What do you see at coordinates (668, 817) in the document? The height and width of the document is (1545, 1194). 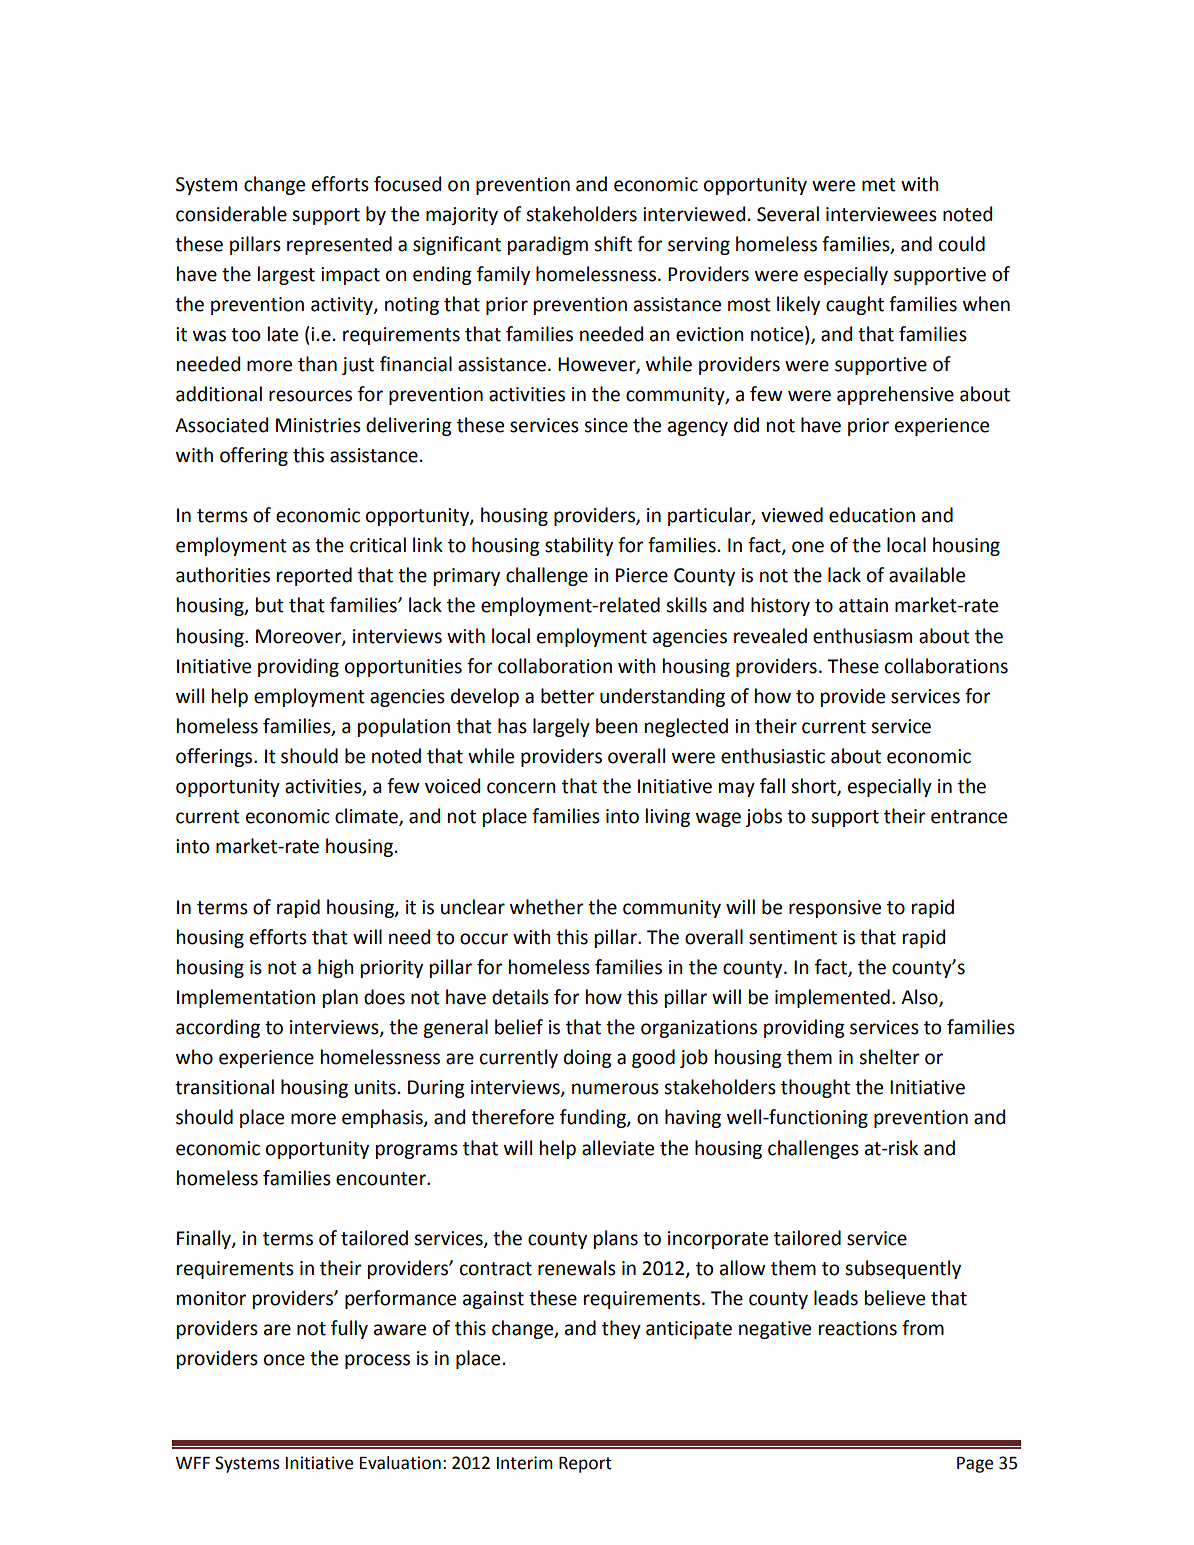 I see `living` at bounding box center [668, 817].
